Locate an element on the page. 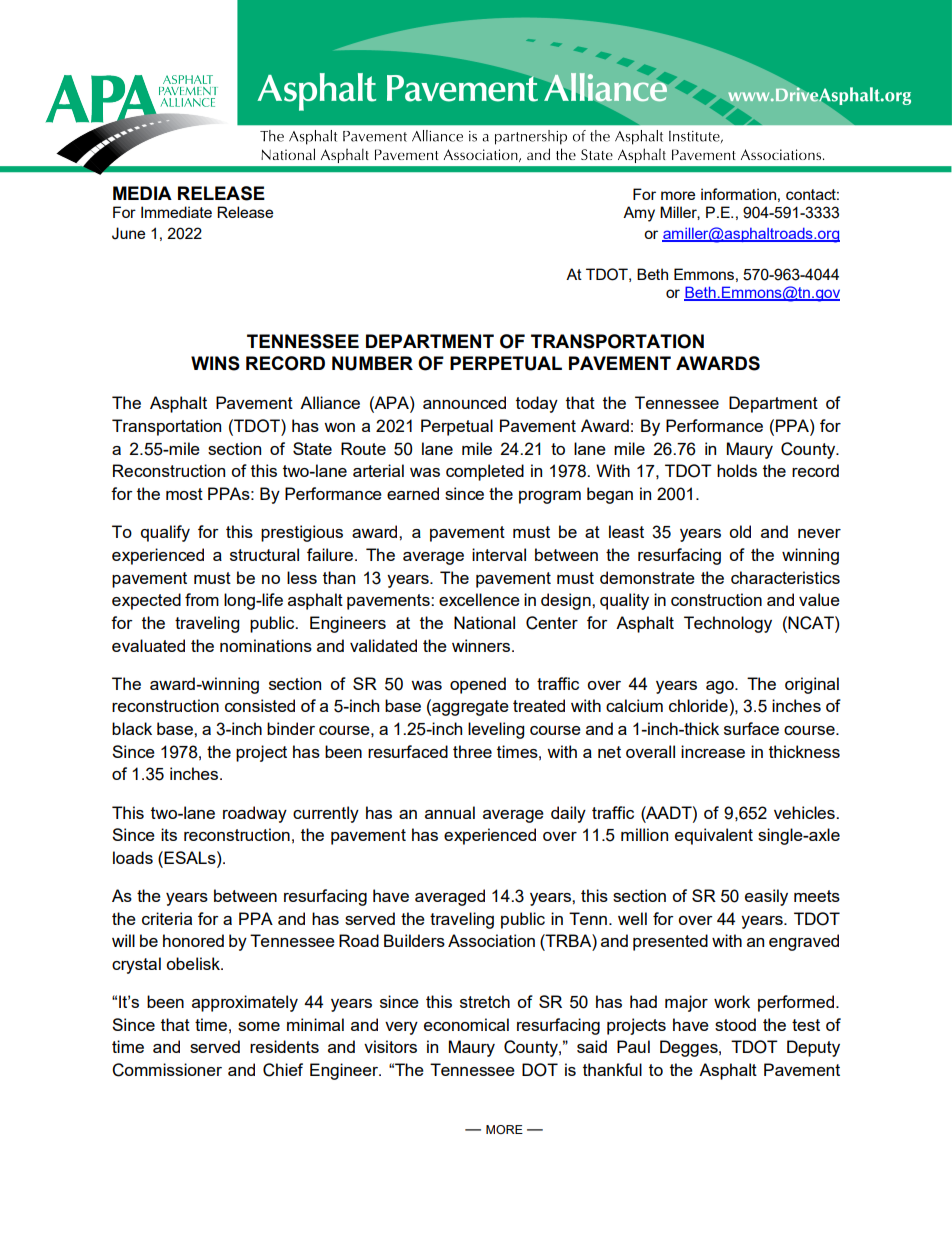  Amy is located at coordinates (639, 214).
